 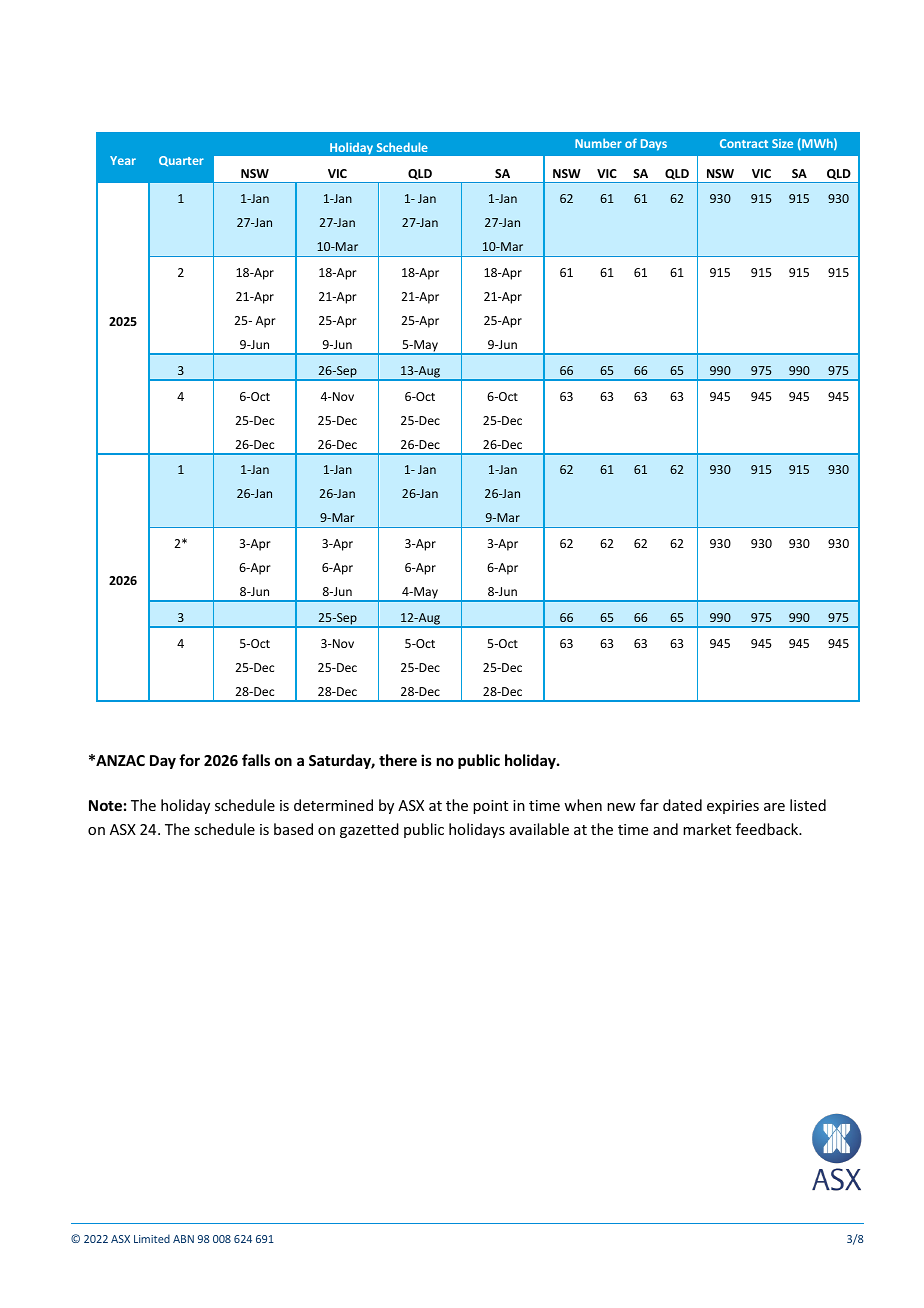 I want to click on Quarter, so click(x=181, y=161).
